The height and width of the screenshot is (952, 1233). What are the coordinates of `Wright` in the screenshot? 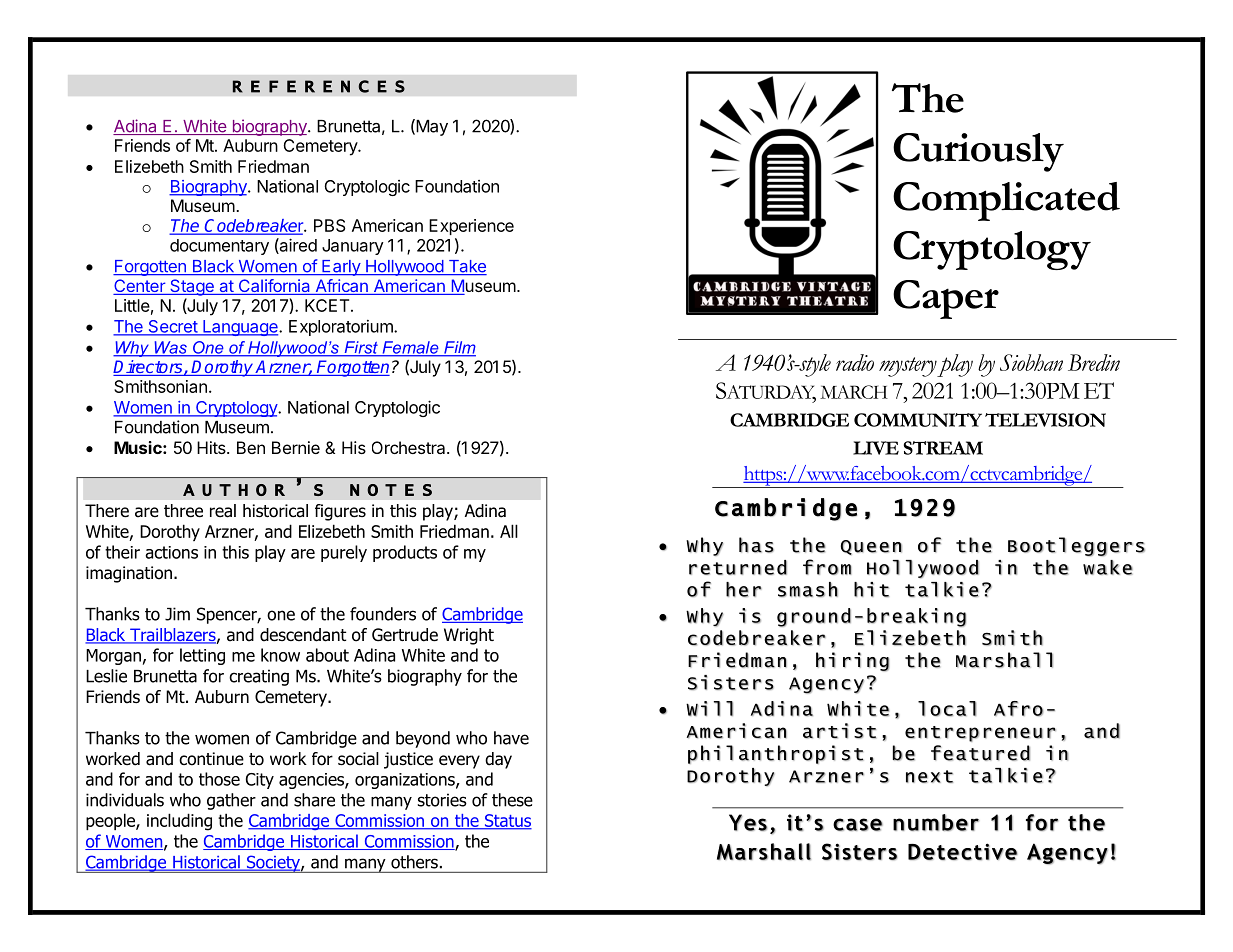 It's located at (469, 636).
